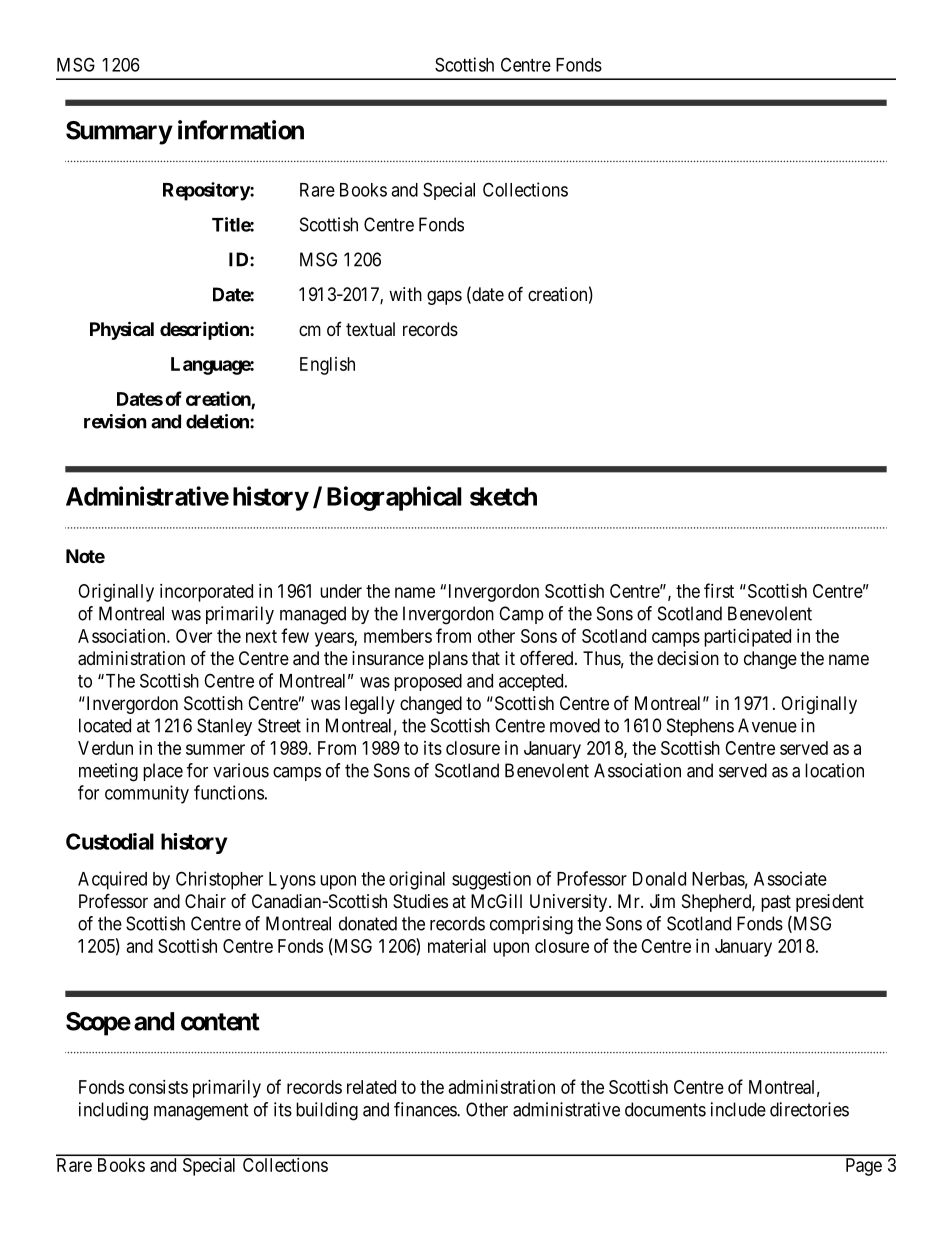 The height and width of the document is (1233, 952). What do you see at coordinates (426, 1109) in the document?
I see `finances` at bounding box center [426, 1109].
